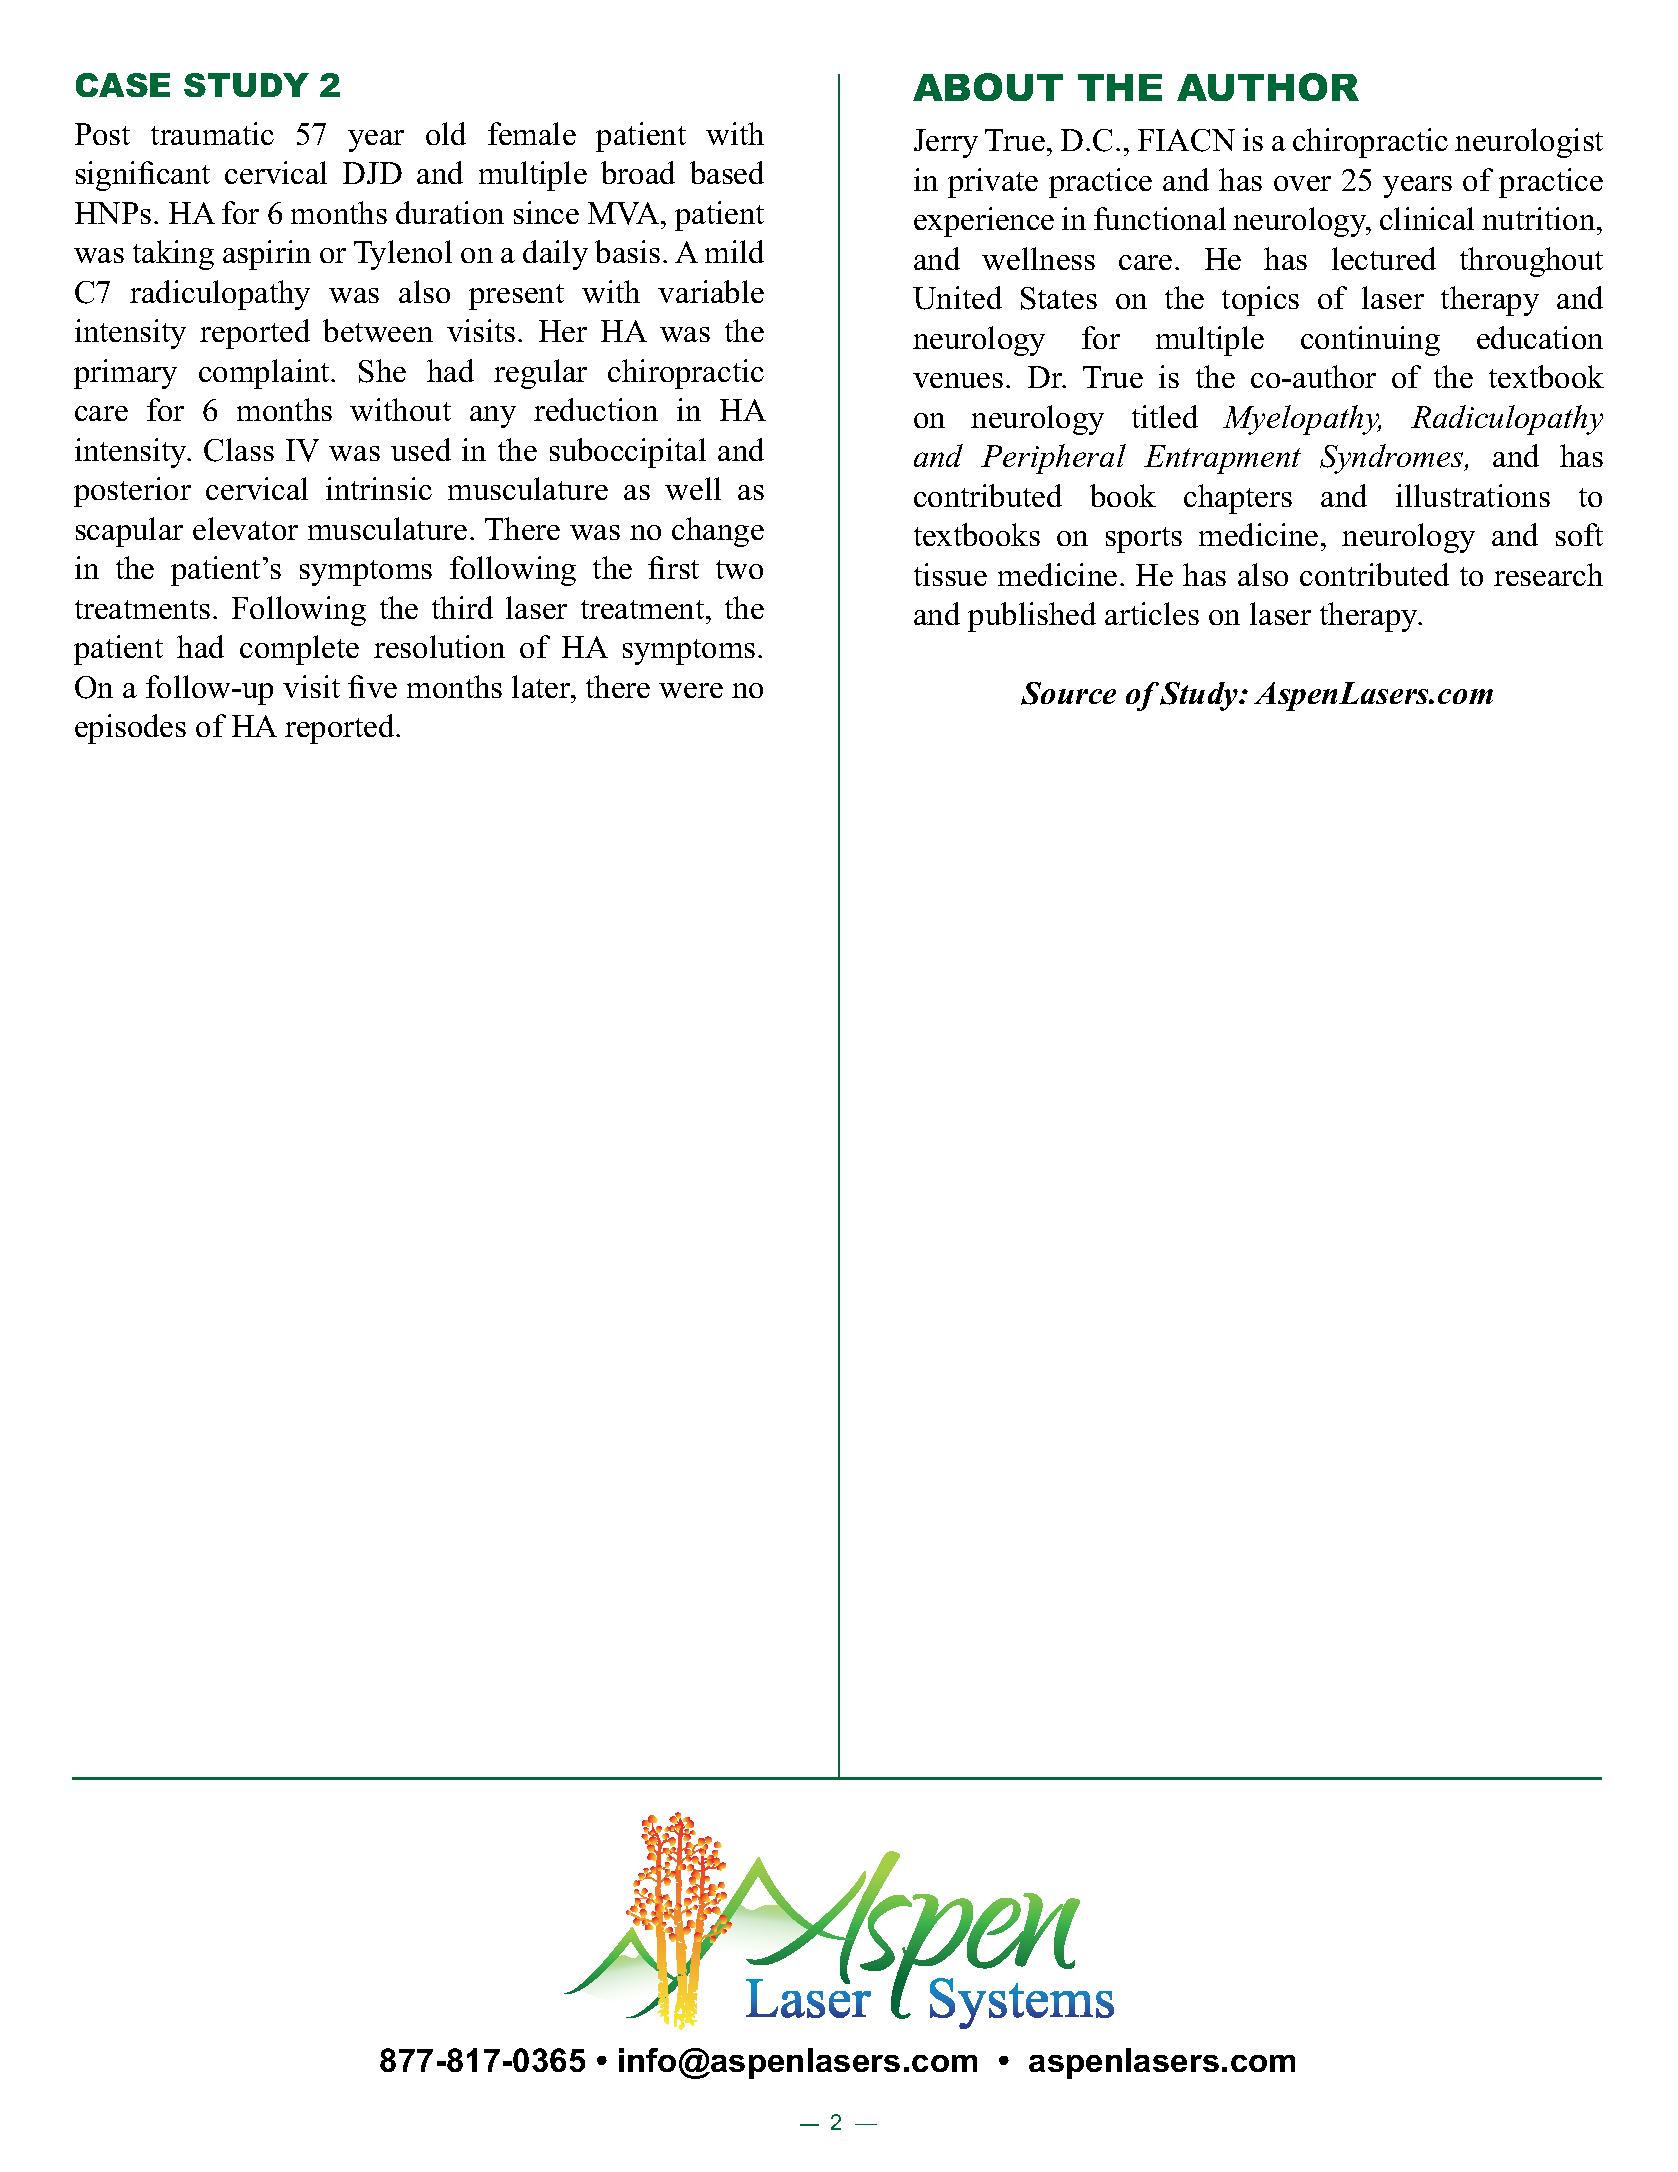  Describe the element at coordinates (372, 686) in the page. I see `five` at that location.
